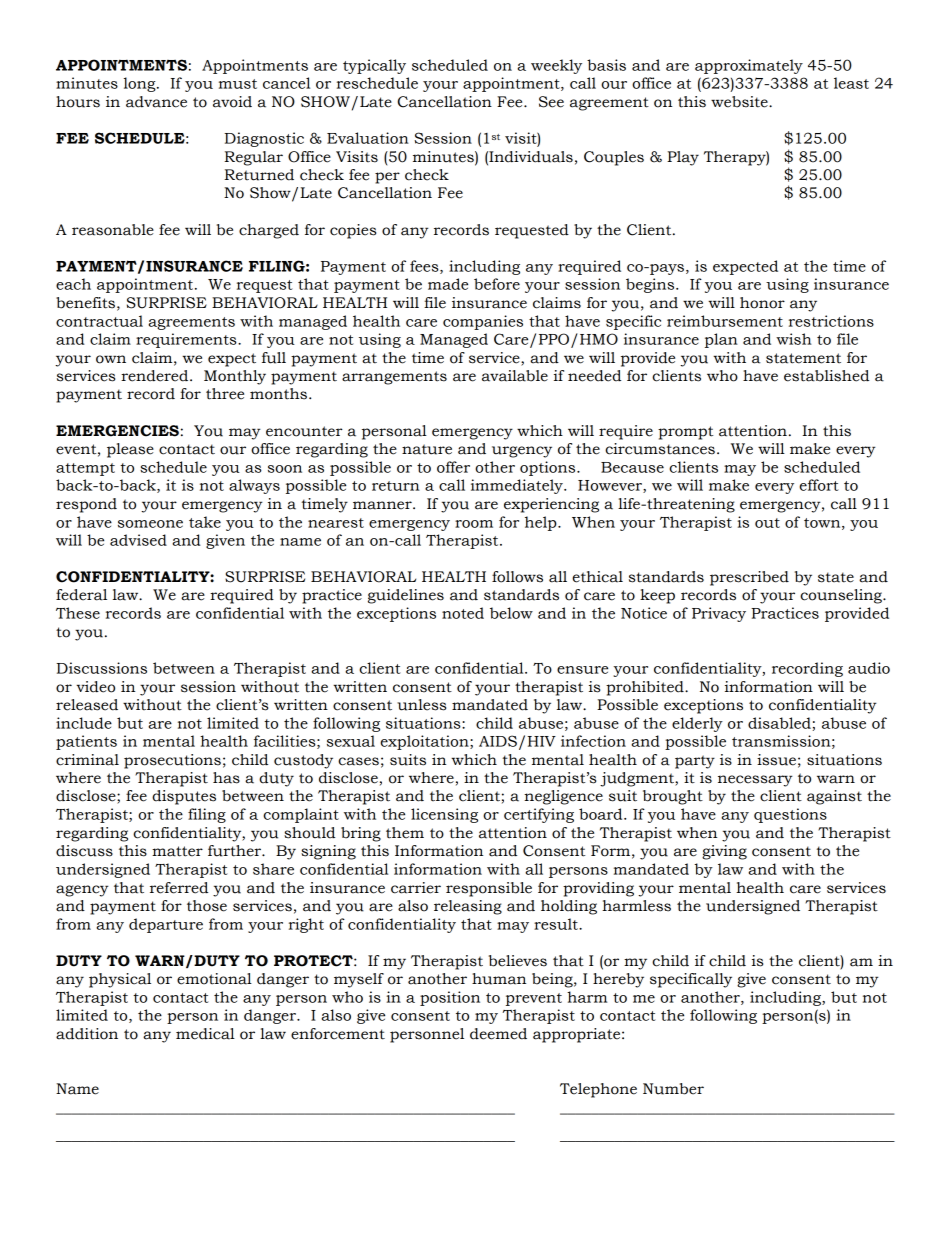 This screenshot has height=1233, width=952. Describe the element at coordinates (517, 577) in the screenshot. I see `follows` at that location.
